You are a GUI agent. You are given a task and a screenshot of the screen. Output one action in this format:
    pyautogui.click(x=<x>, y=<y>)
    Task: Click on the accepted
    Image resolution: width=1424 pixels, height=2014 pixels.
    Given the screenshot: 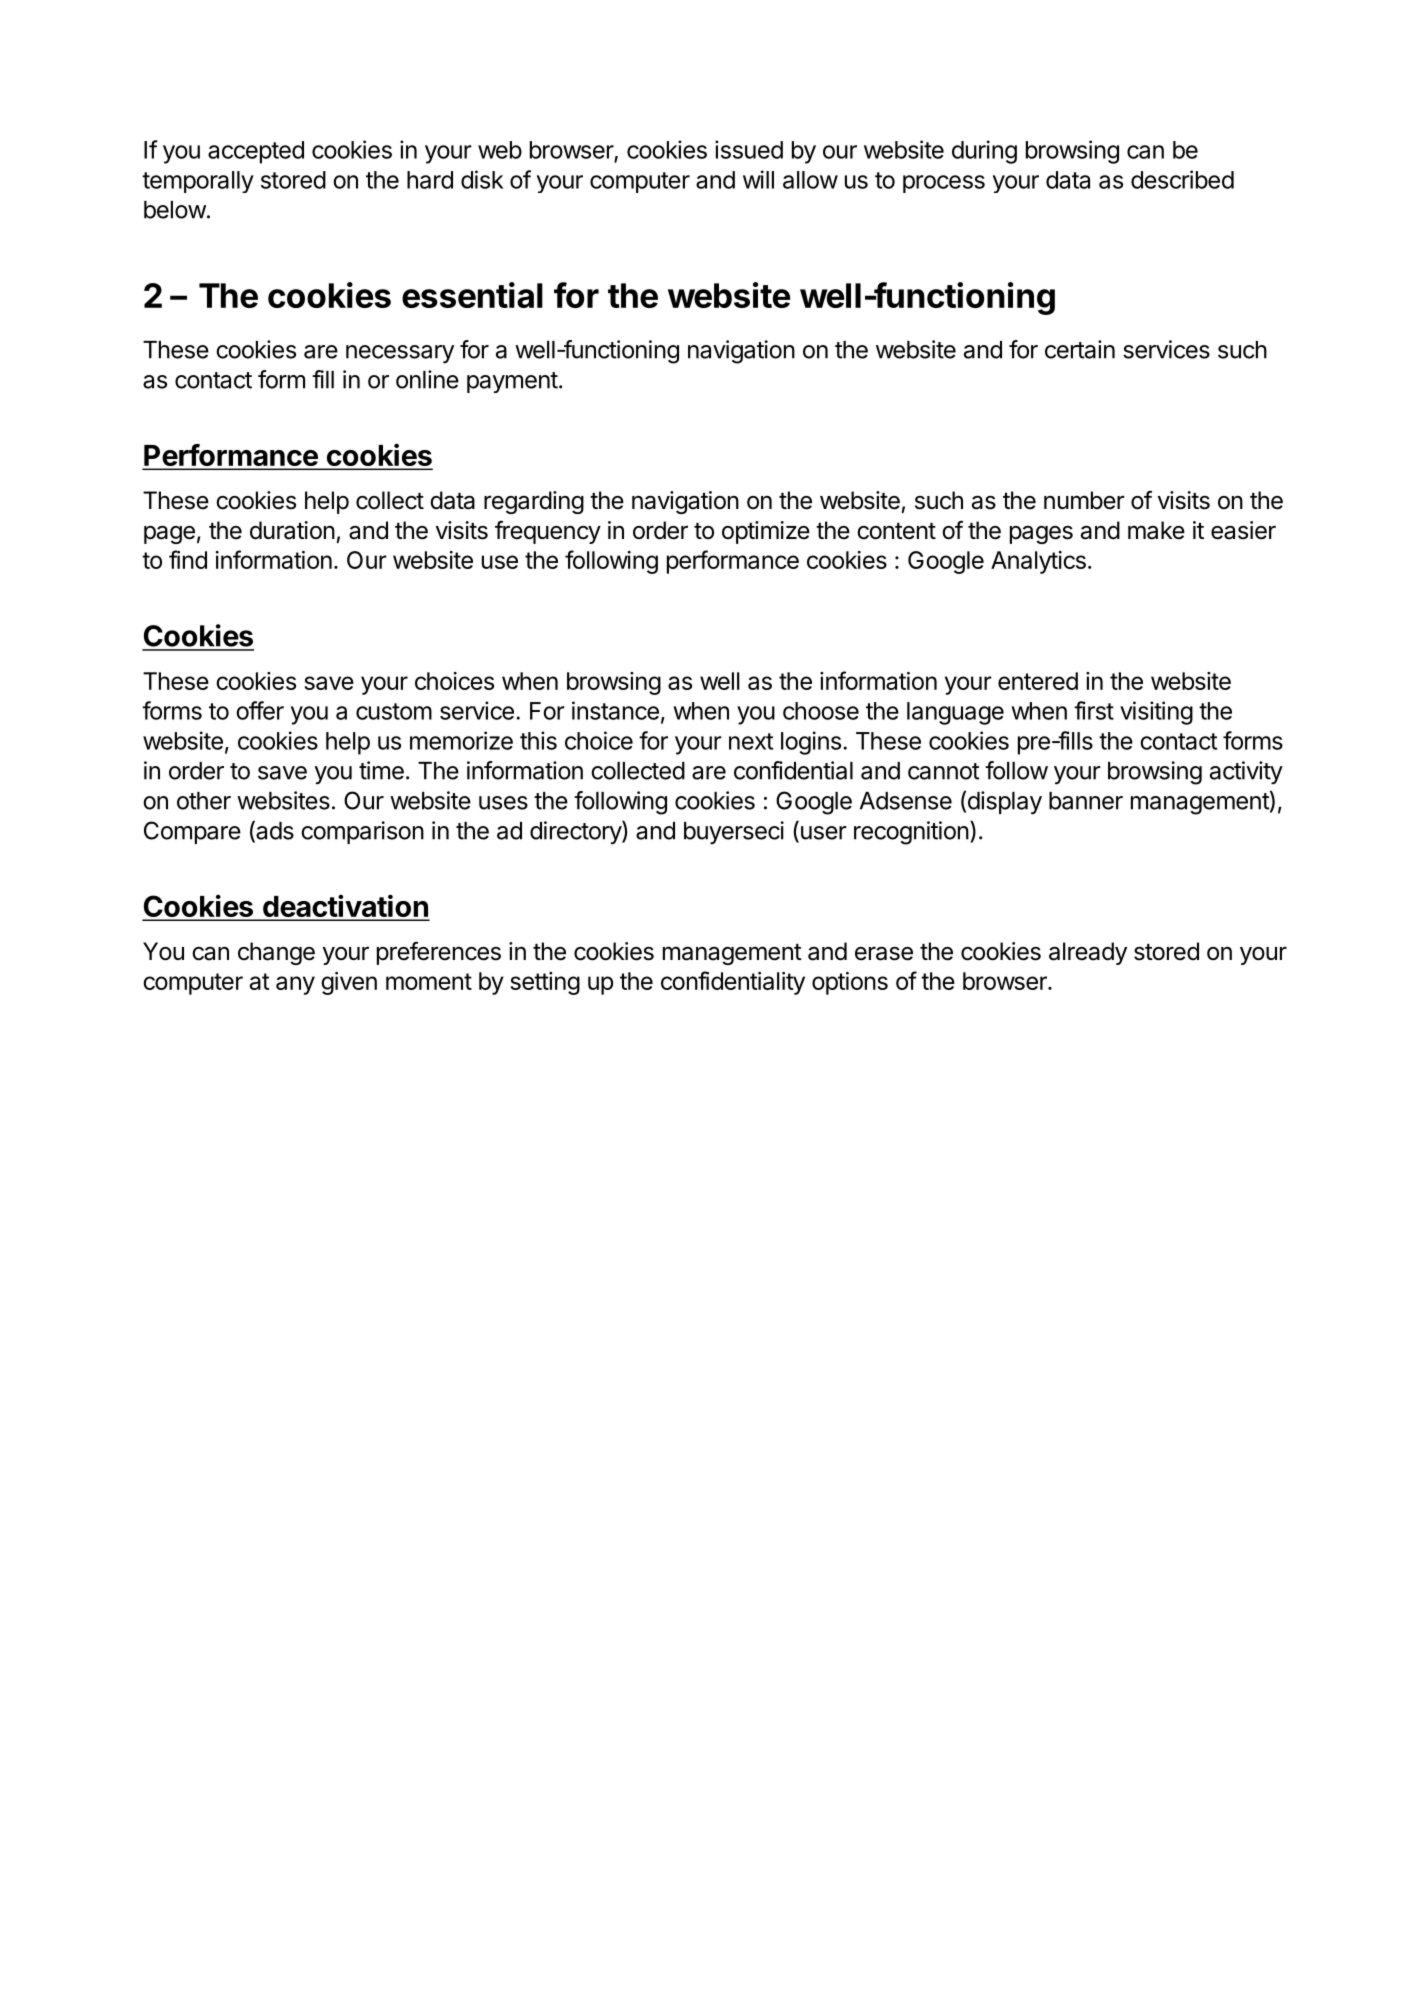 What is the action you would take?
    pyautogui.click(x=256, y=152)
